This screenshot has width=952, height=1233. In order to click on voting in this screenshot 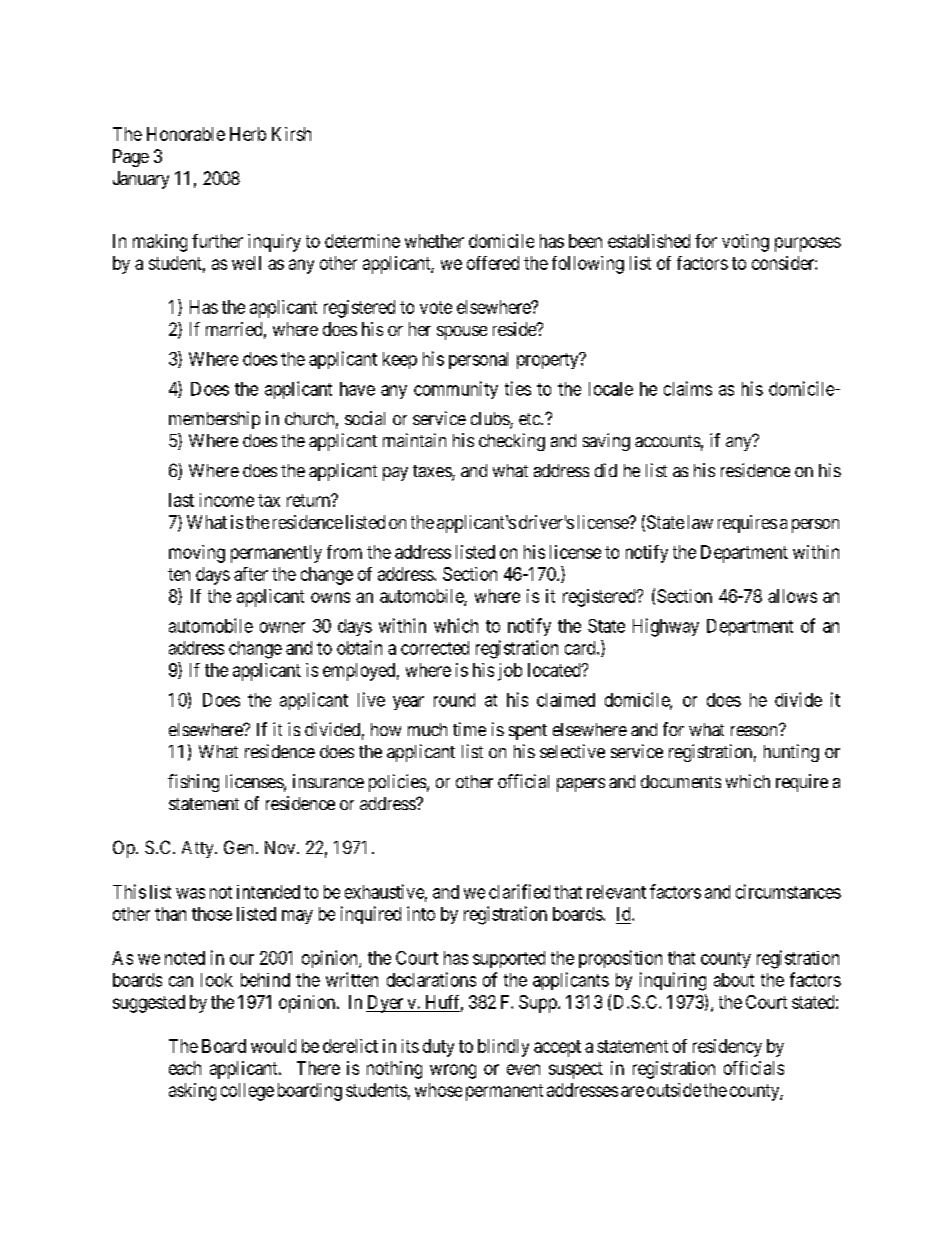, I will do `click(745, 243)`.
